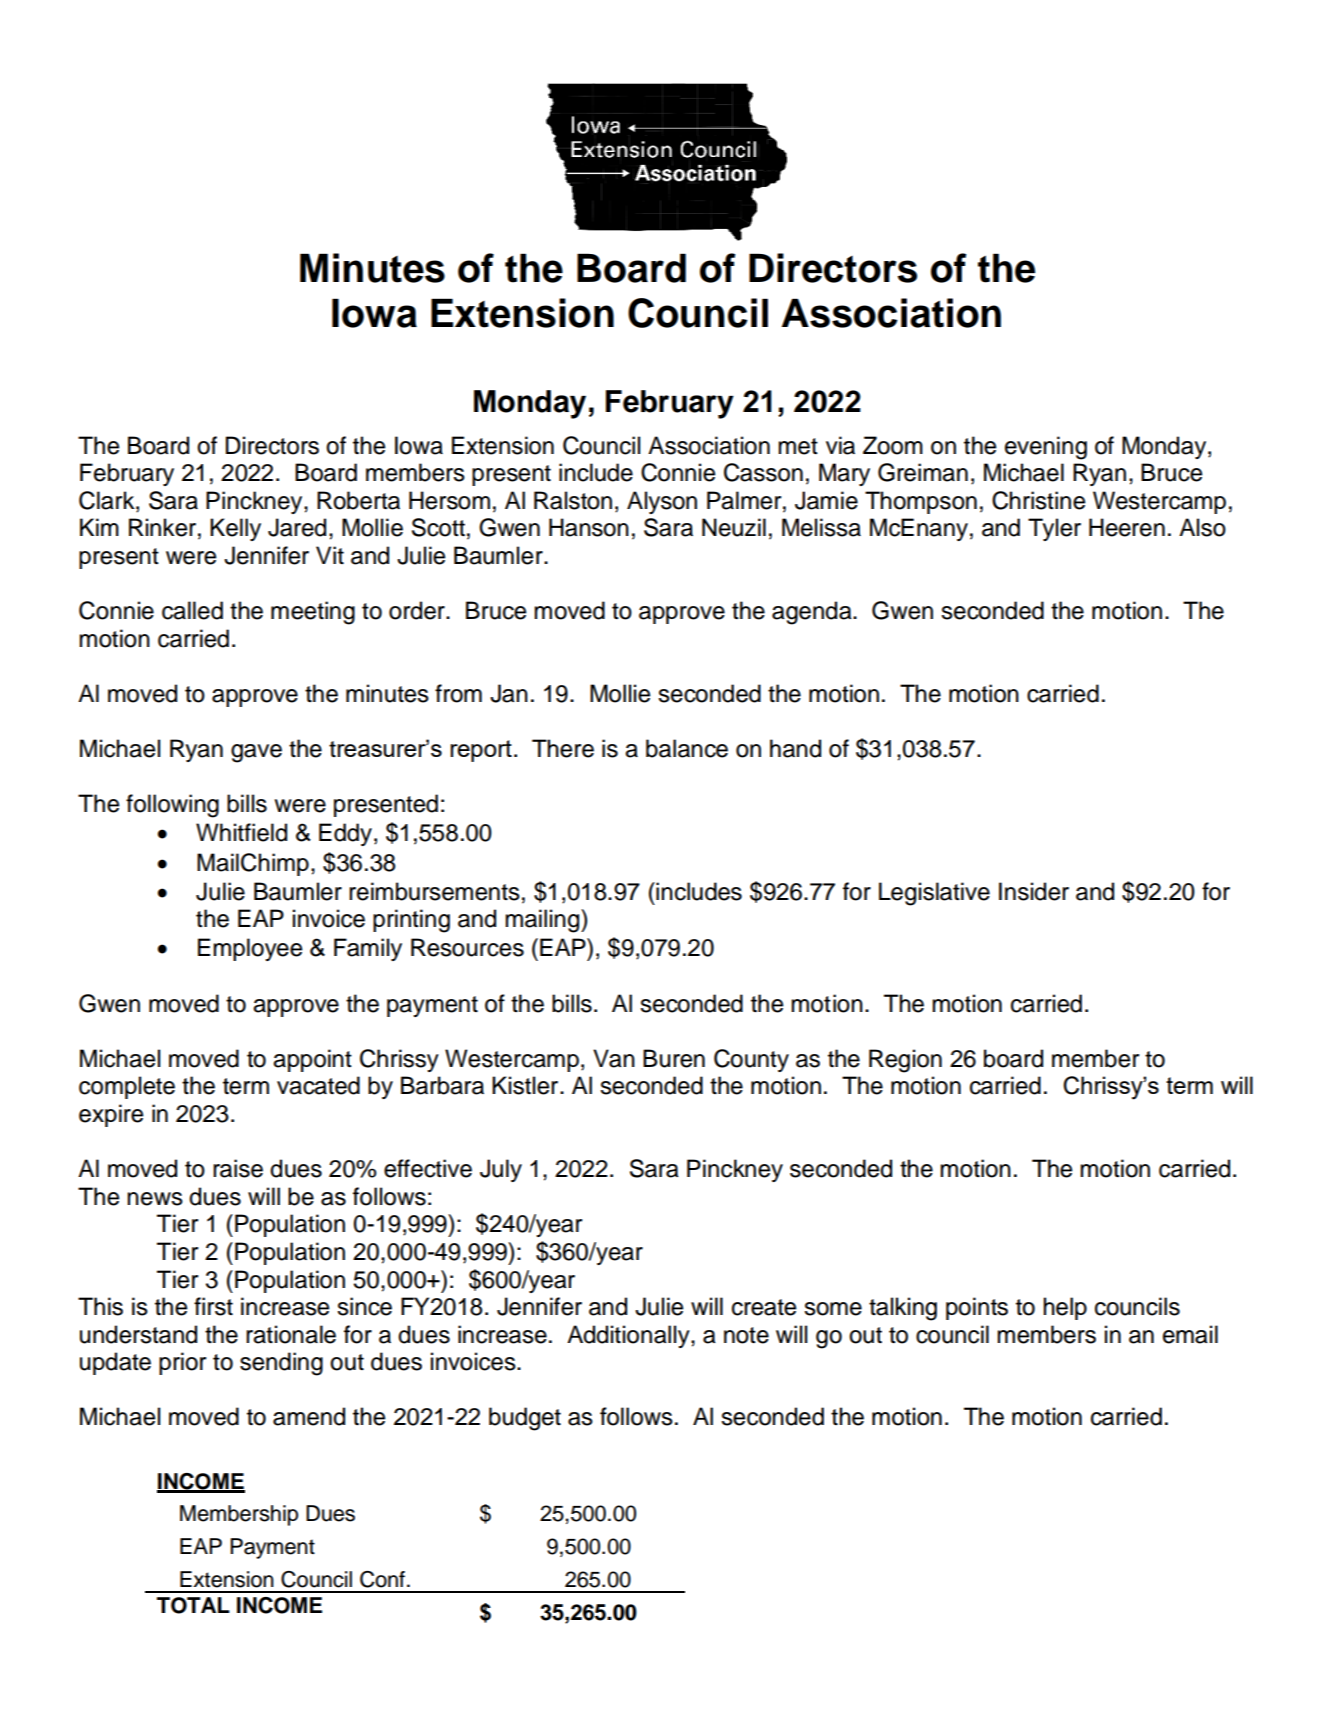  What do you see at coordinates (1190, 1334) in the screenshot?
I see `email` at bounding box center [1190, 1334].
